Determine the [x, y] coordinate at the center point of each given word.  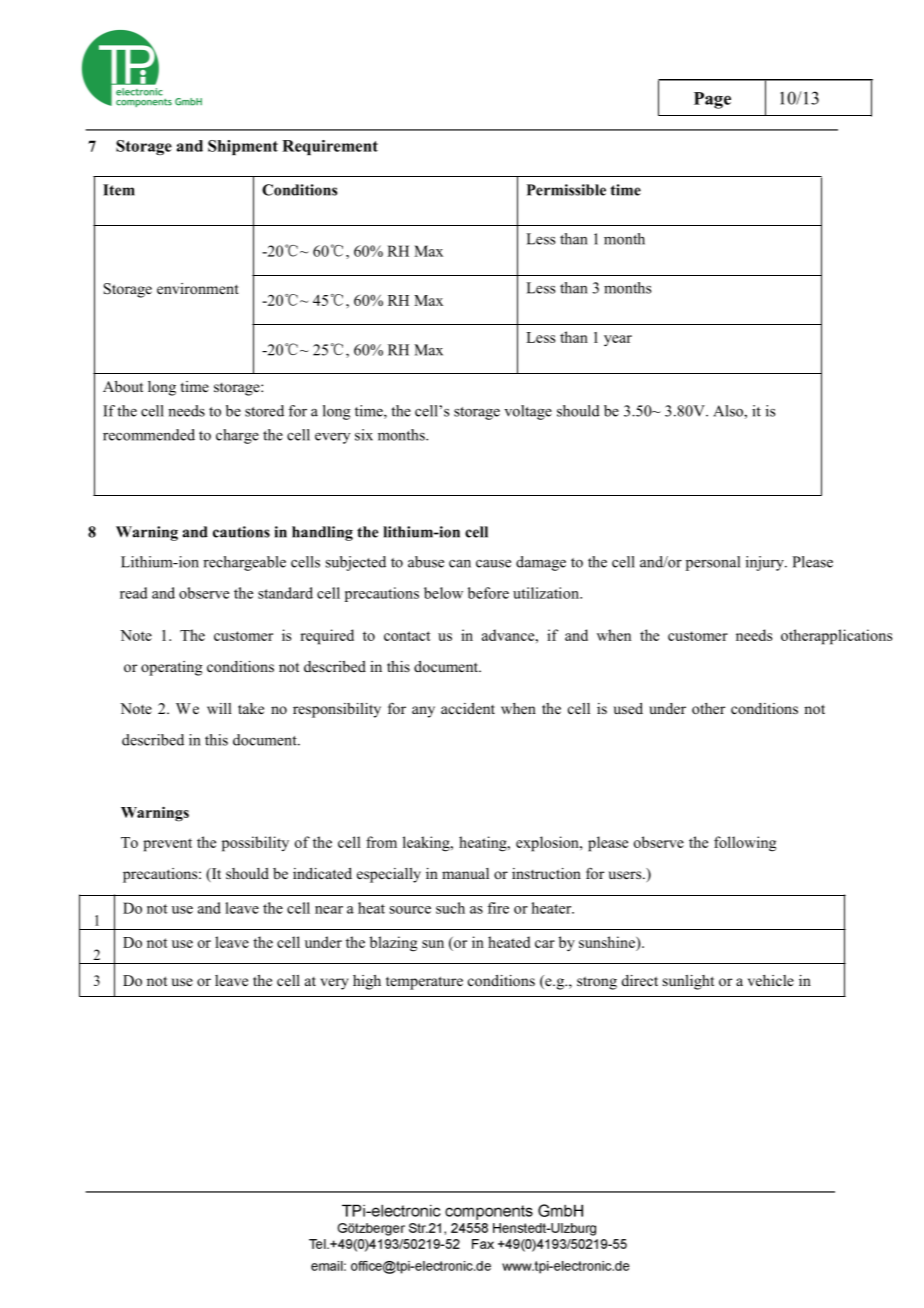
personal [713, 563]
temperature [424, 983]
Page [712, 100]
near [329, 910]
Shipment [243, 147]
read [134, 593]
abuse [426, 562]
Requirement [330, 147]
